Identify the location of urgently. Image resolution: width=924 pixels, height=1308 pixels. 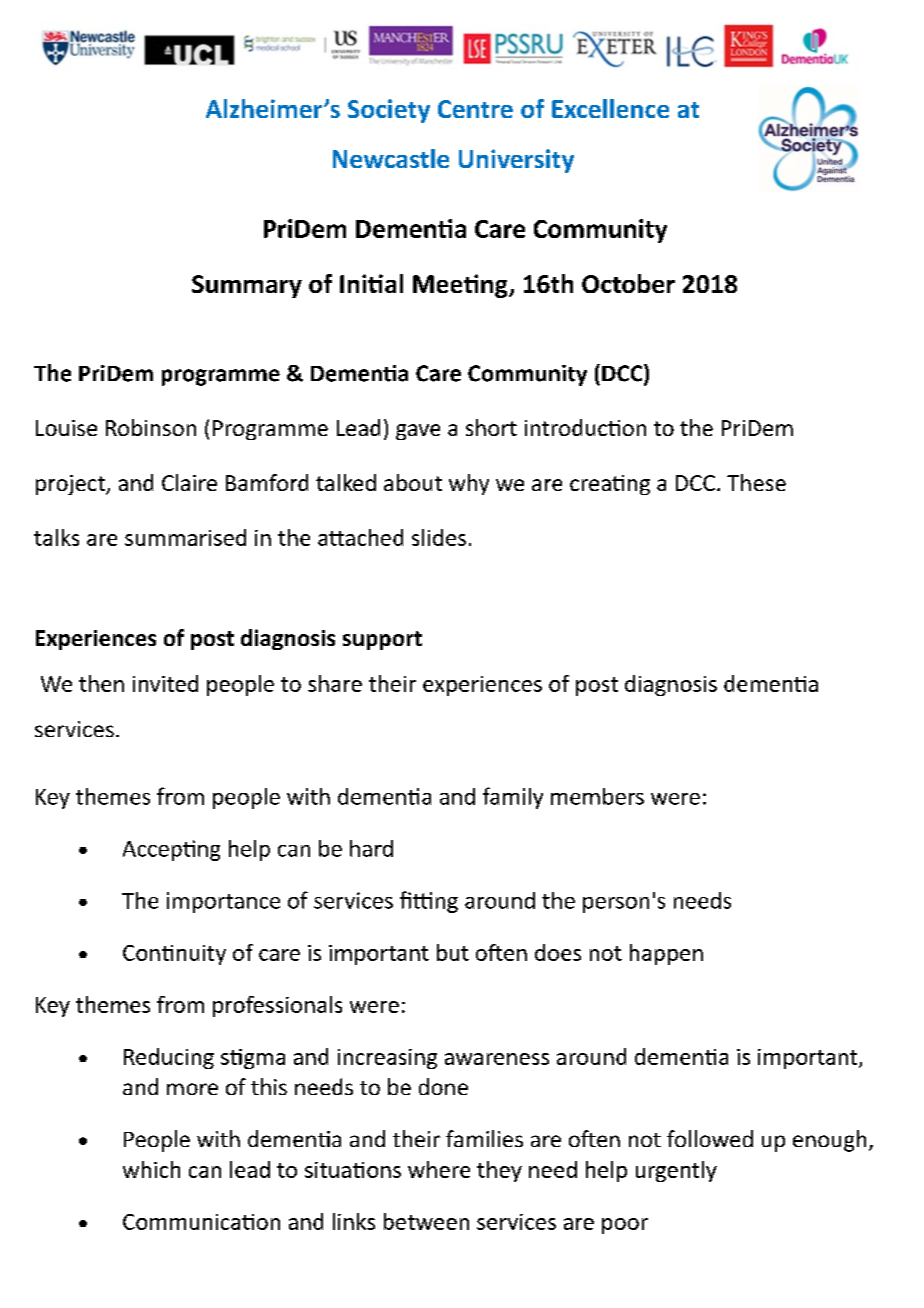
(676, 1171).
